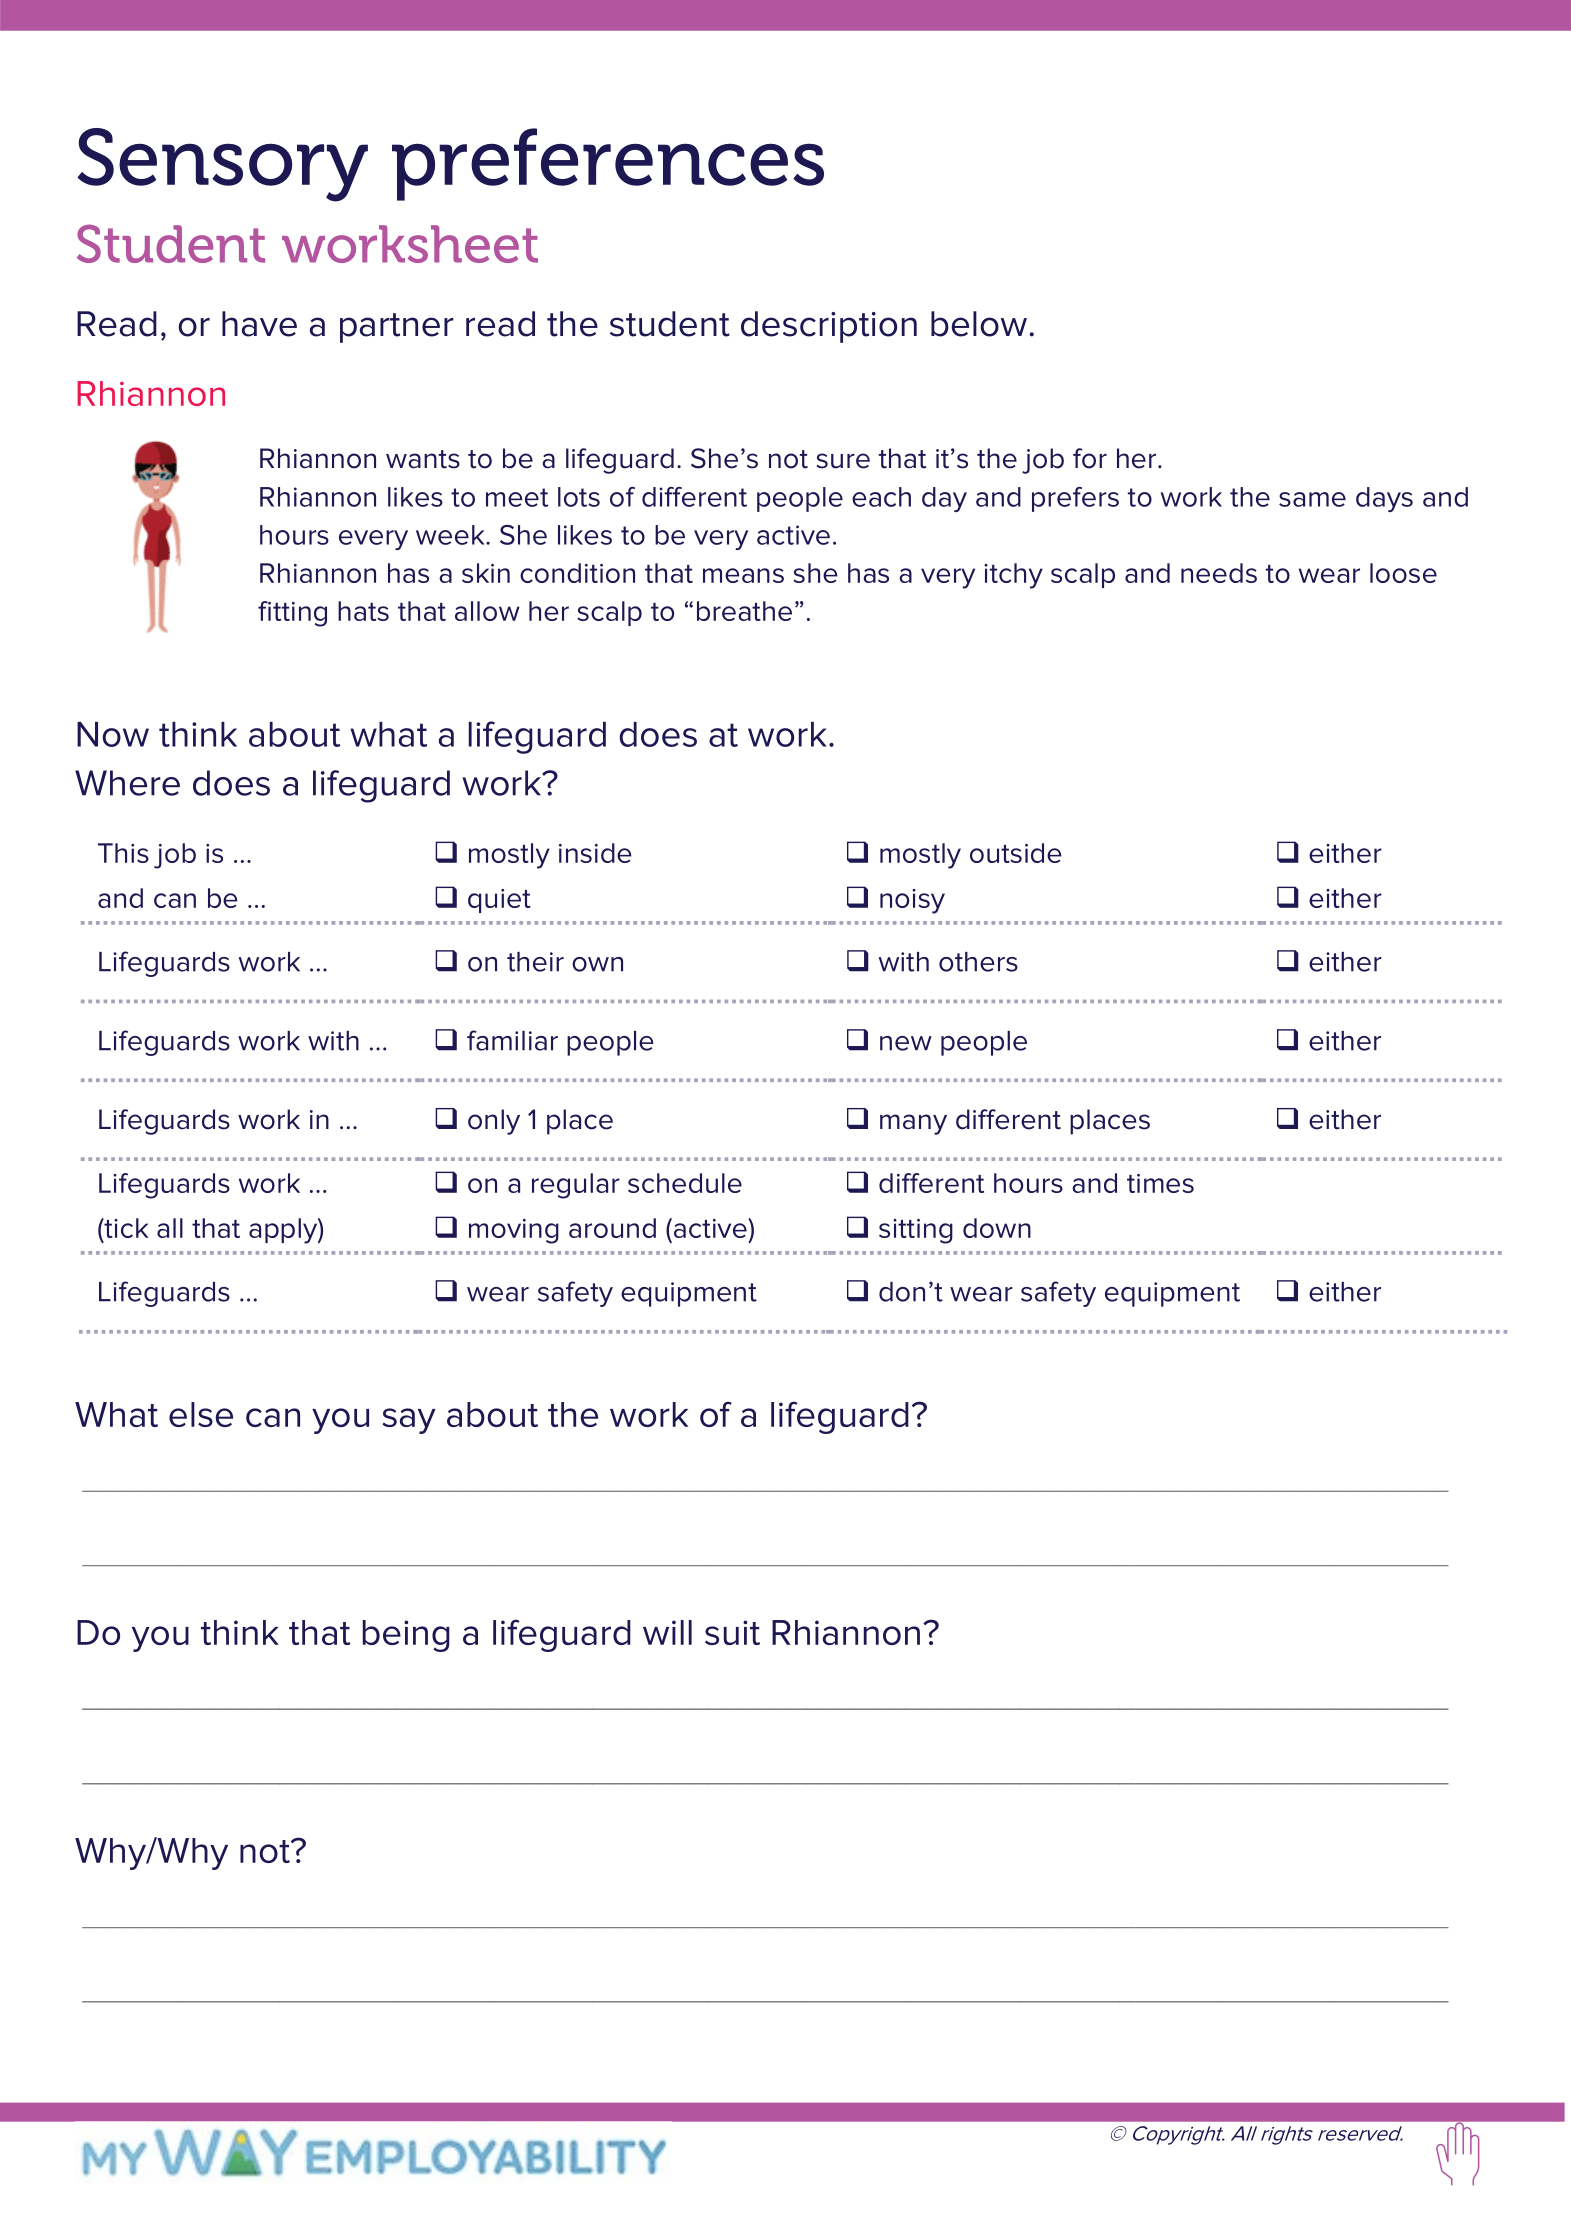 The width and height of the screenshot is (1571, 2222). Describe the element at coordinates (1016, 853) in the screenshot. I see `outside` at that location.
